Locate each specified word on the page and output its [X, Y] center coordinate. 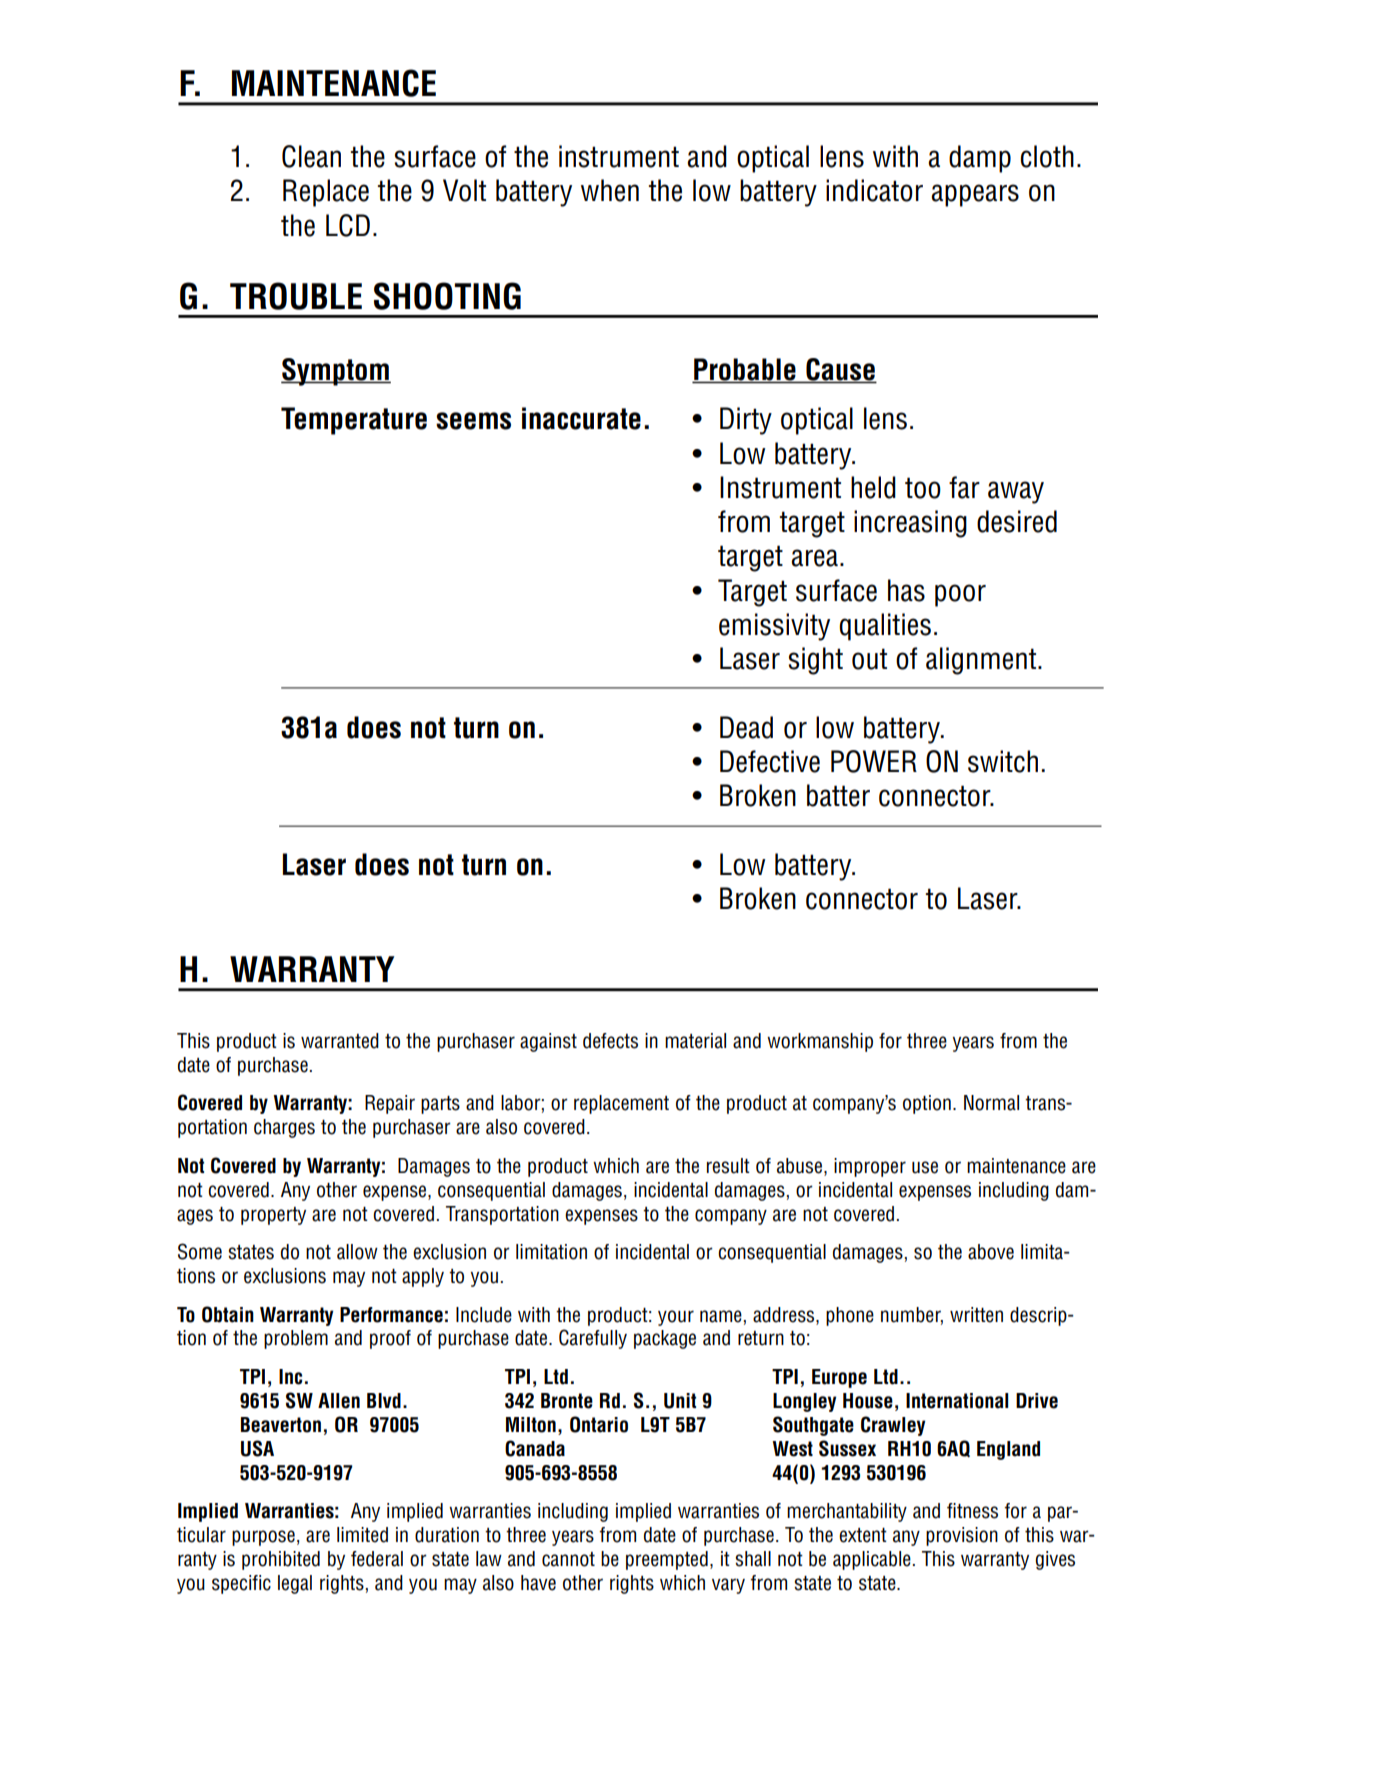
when [610, 190]
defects [610, 1041]
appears [975, 195]
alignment [981, 661]
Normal [991, 1103]
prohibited [281, 1560]
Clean [311, 156]
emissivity [774, 627]
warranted [340, 1041]
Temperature [354, 421]
